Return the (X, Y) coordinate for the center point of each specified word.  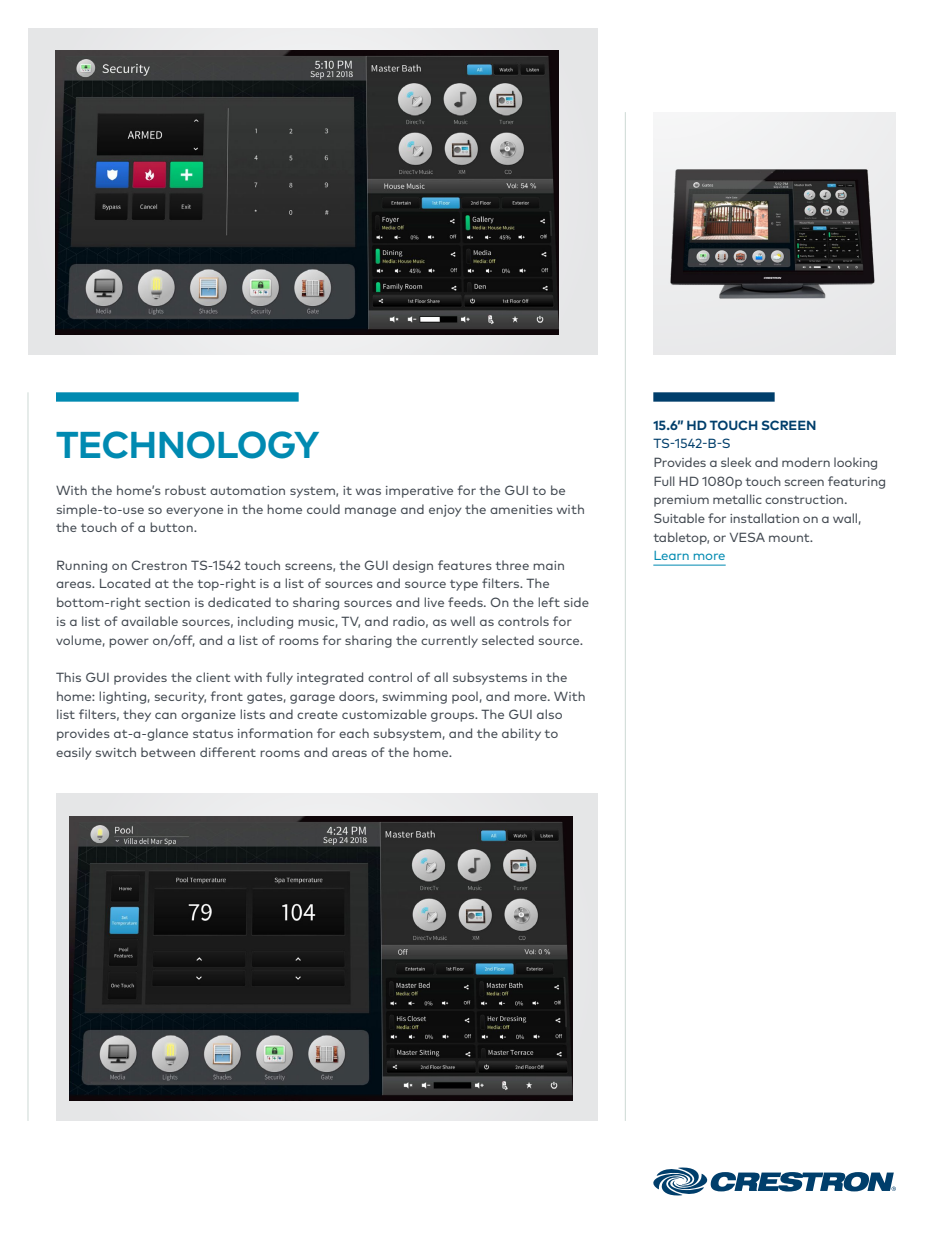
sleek (736, 462)
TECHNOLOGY (187, 445)
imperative (419, 492)
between (168, 752)
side (576, 602)
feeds (466, 602)
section (167, 602)
